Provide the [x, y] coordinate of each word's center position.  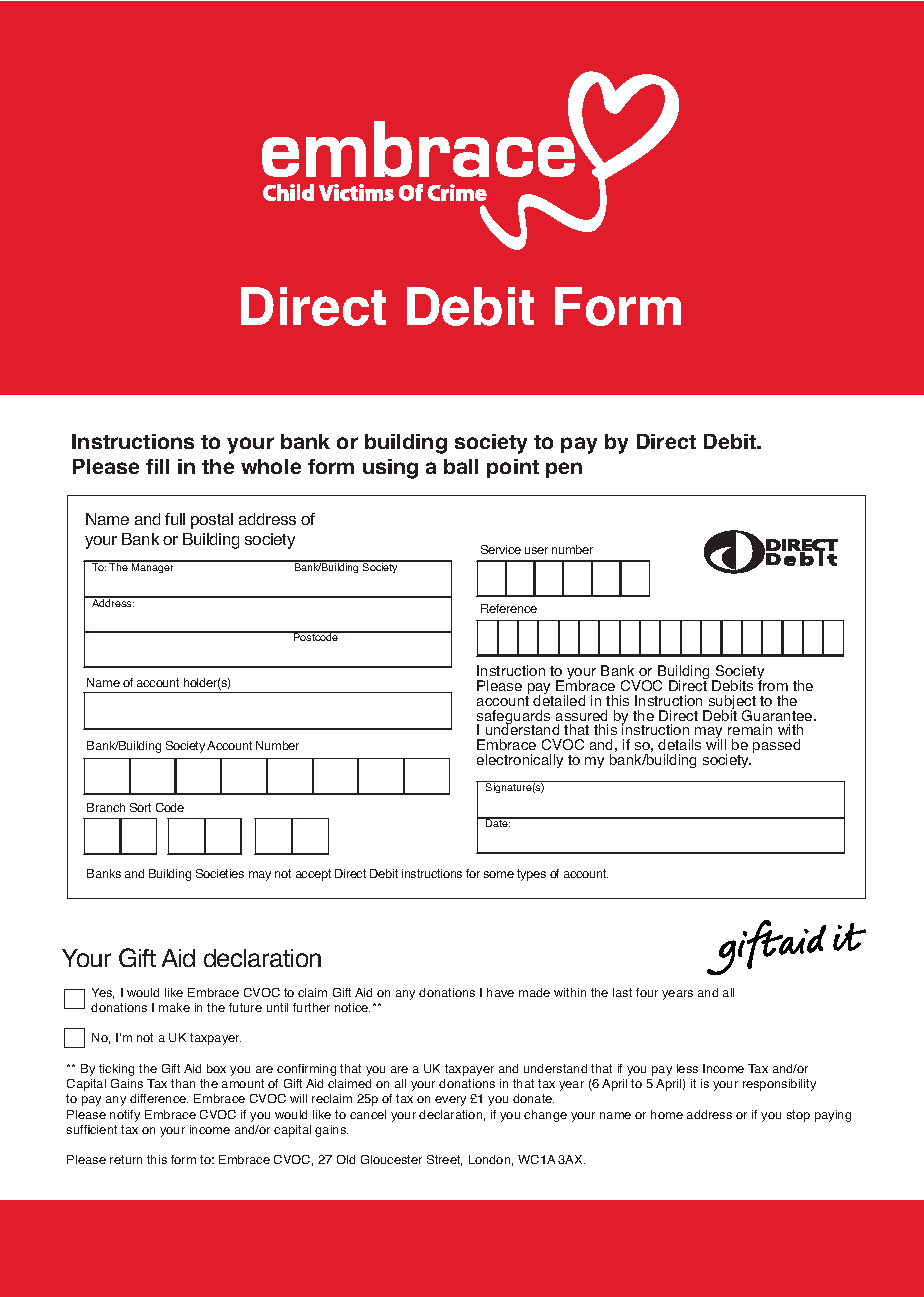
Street [444, 1160]
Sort [140, 807]
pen [564, 470]
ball [461, 466]
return [126, 1159]
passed [776, 746]
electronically [520, 761]
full [175, 519]
